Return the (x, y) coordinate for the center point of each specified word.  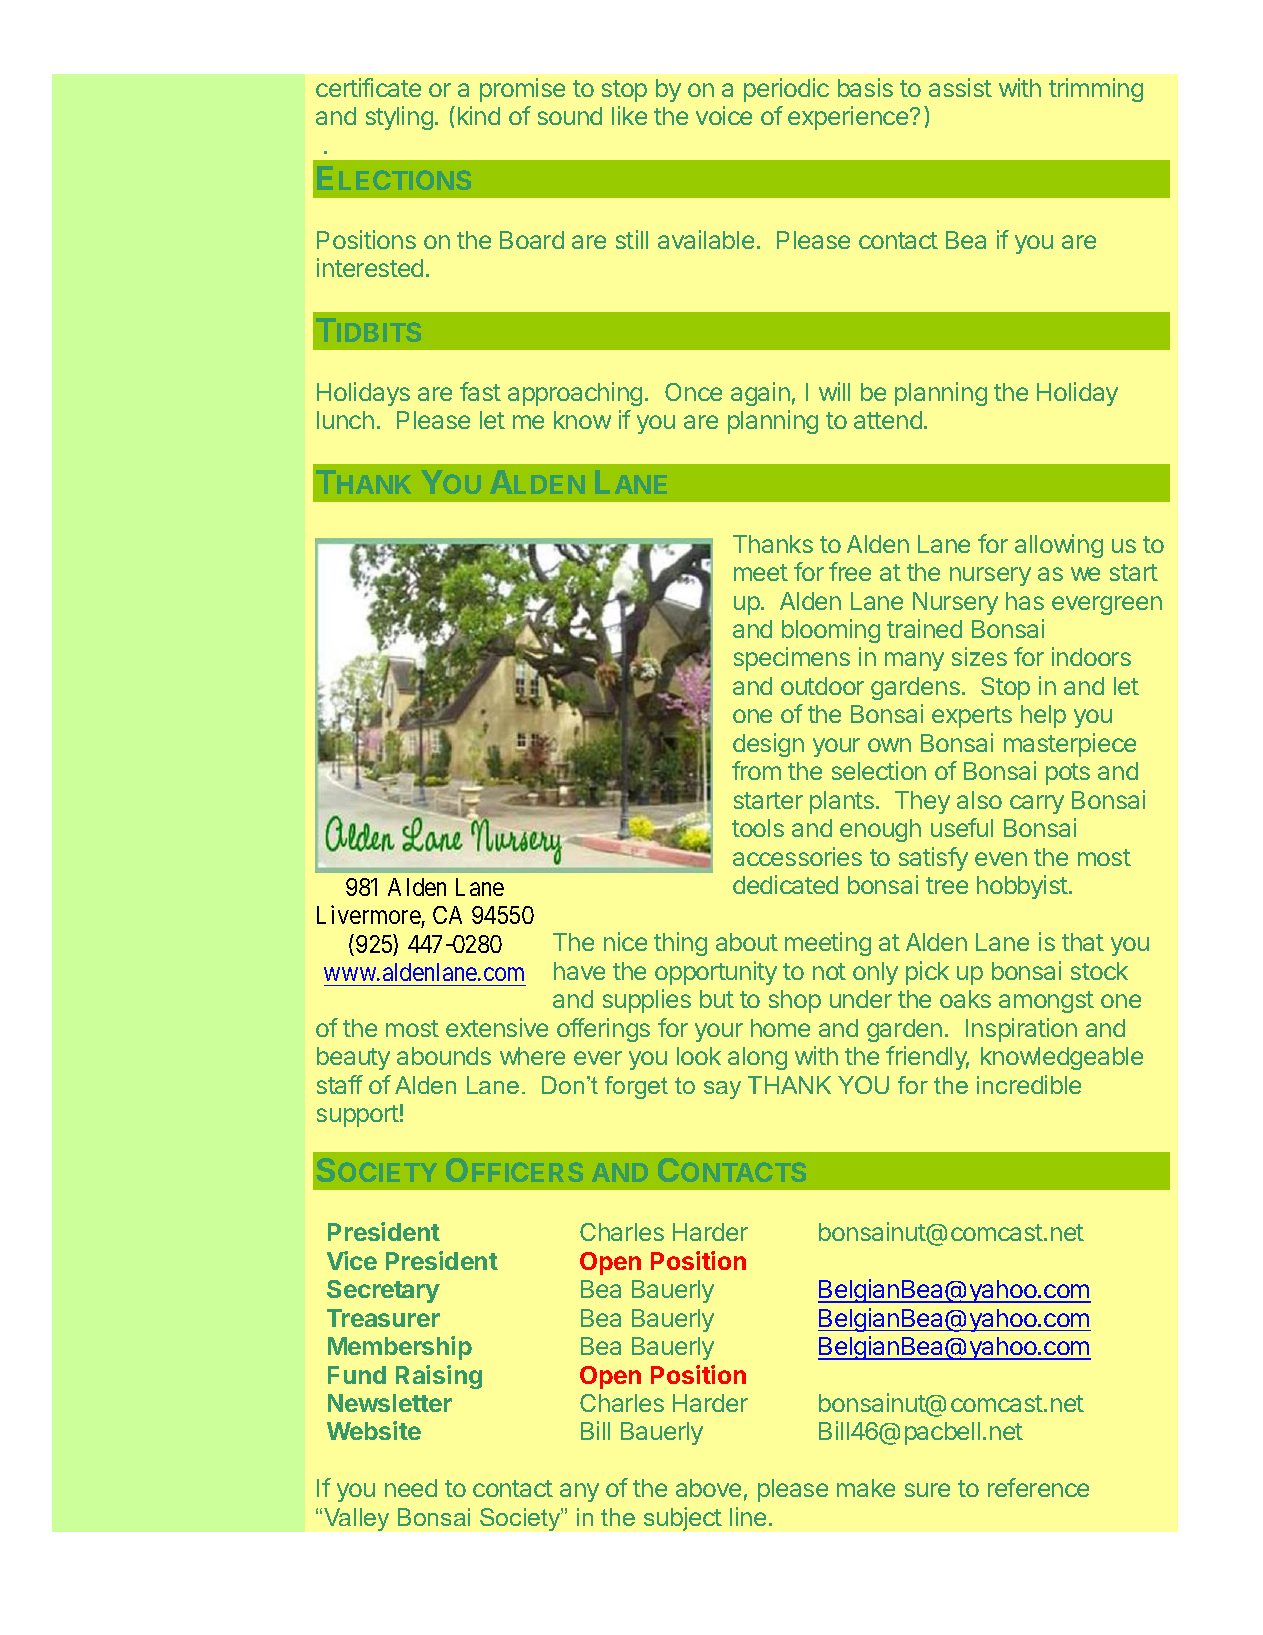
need (411, 1488)
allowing (1059, 546)
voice (724, 115)
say (722, 1090)
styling (399, 118)
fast (480, 391)
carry (1037, 804)
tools (758, 828)
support (358, 1116)
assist (960, 87)
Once (693, 392)
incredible (1029, 1084)
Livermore (369, 917)
